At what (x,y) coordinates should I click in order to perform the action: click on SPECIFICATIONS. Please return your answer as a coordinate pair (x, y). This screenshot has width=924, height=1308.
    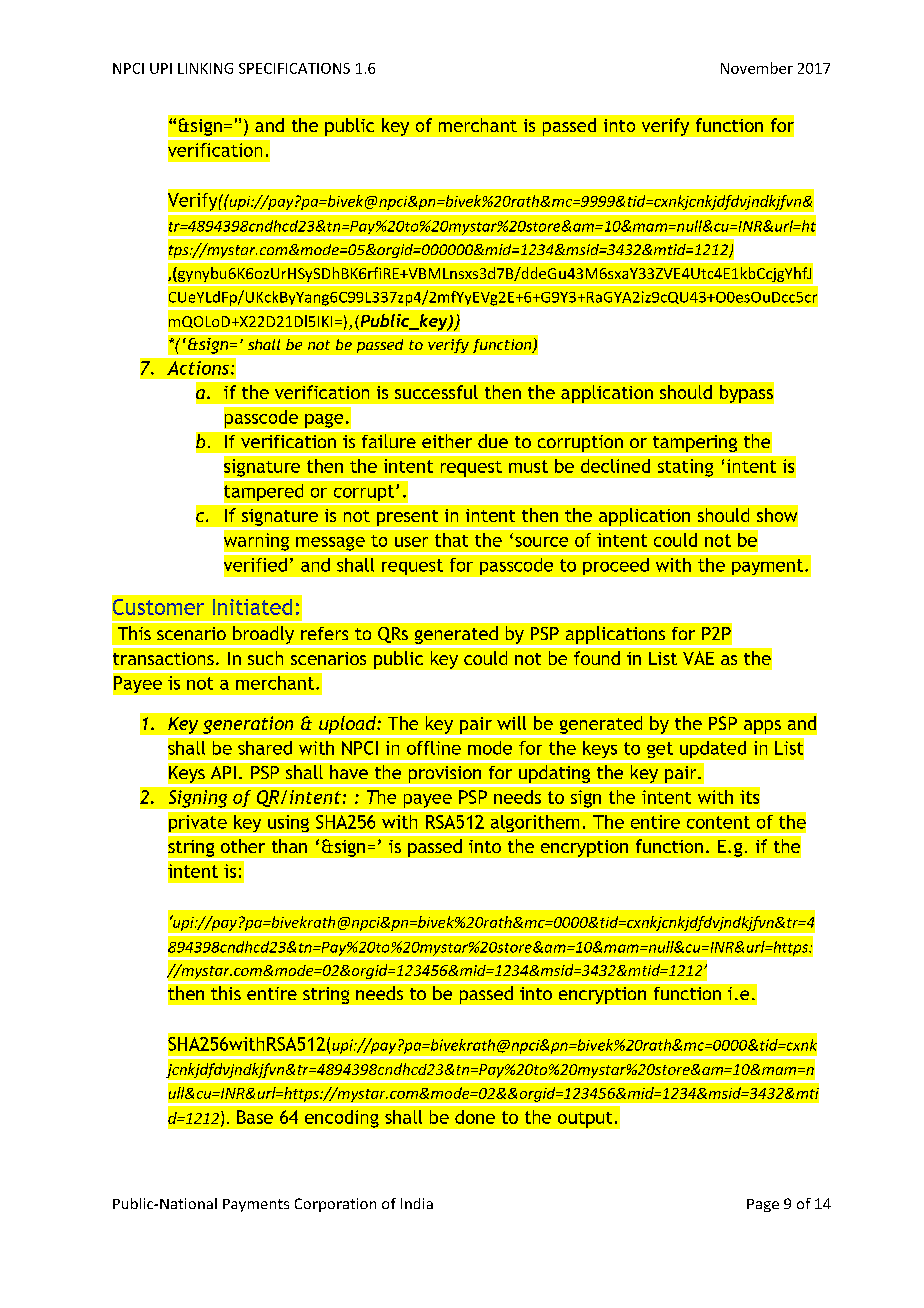
    Looking at the image, I should click on (294, 68).
